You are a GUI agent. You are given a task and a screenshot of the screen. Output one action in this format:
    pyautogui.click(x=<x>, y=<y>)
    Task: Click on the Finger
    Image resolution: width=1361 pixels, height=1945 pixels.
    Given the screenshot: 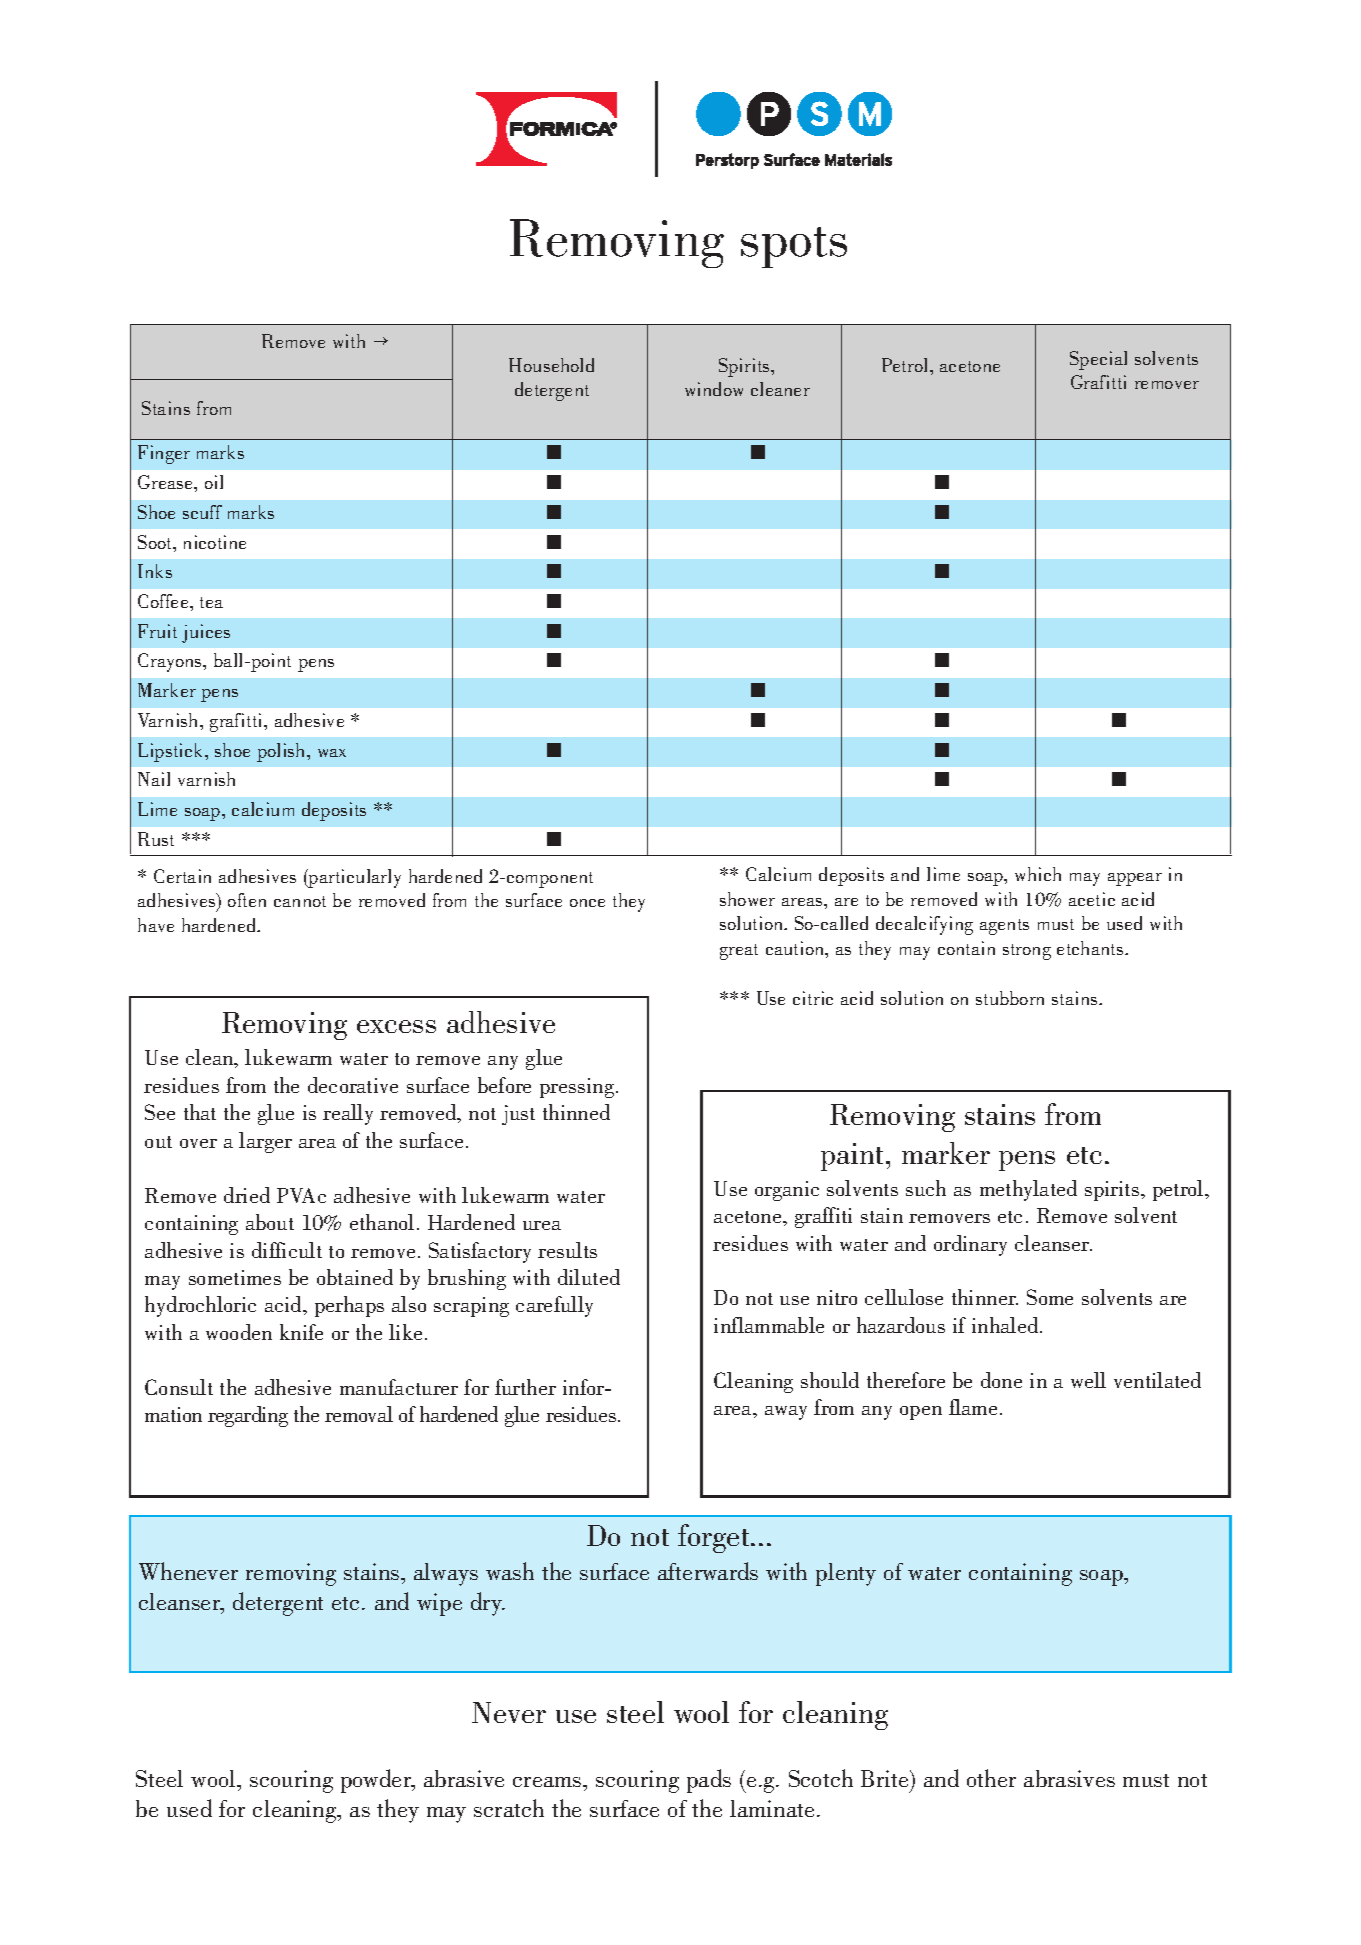 What is the action you would take?
    pyautogui.click(x=164, y=454)
